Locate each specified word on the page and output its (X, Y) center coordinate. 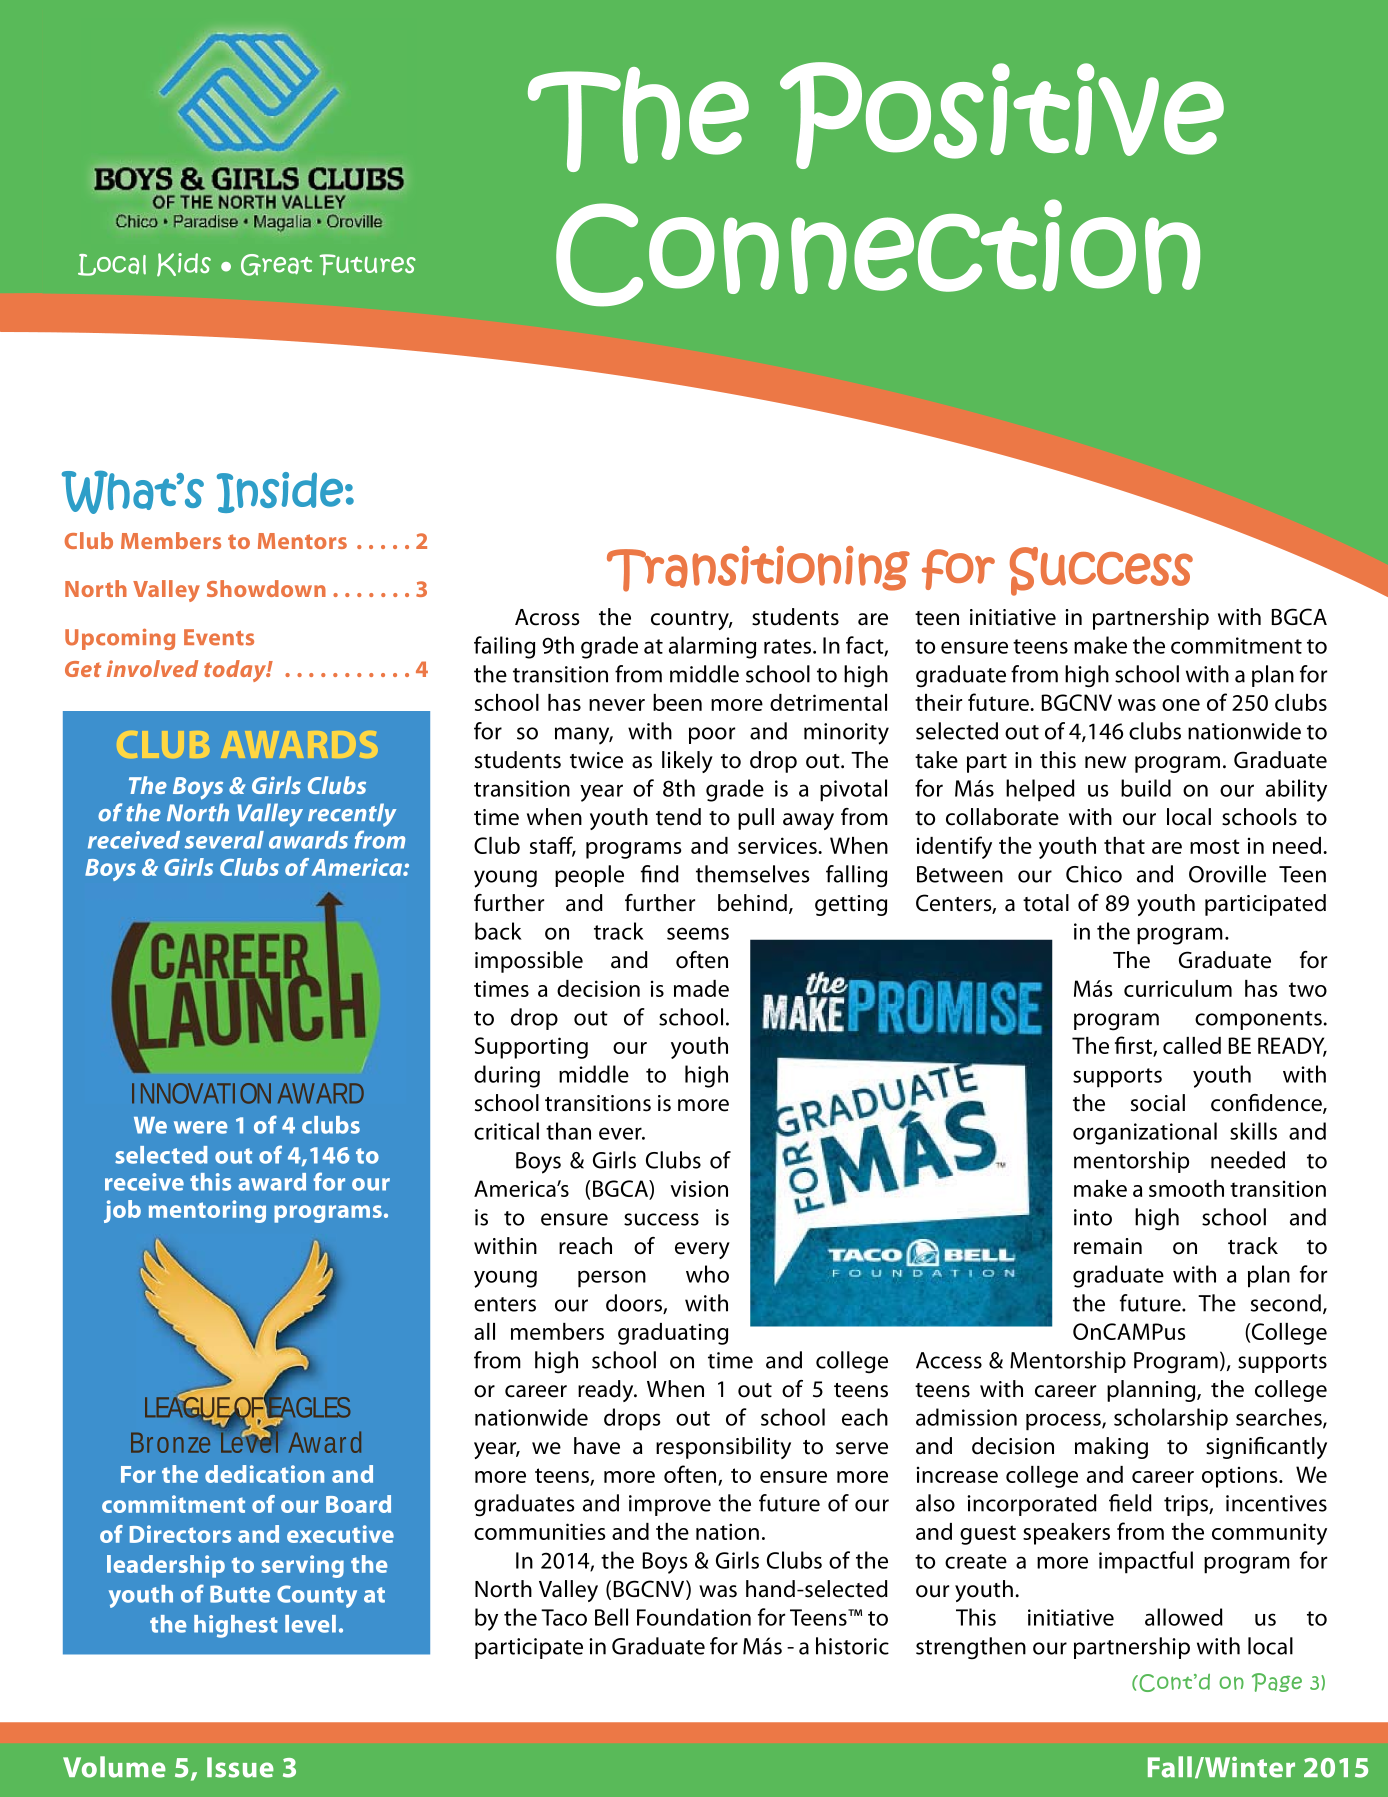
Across (547, 617)
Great (276, 265)
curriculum (1178, 988)
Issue (240, 1767)
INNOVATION (201, 1093)
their (938, 702)
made (701, 988)
